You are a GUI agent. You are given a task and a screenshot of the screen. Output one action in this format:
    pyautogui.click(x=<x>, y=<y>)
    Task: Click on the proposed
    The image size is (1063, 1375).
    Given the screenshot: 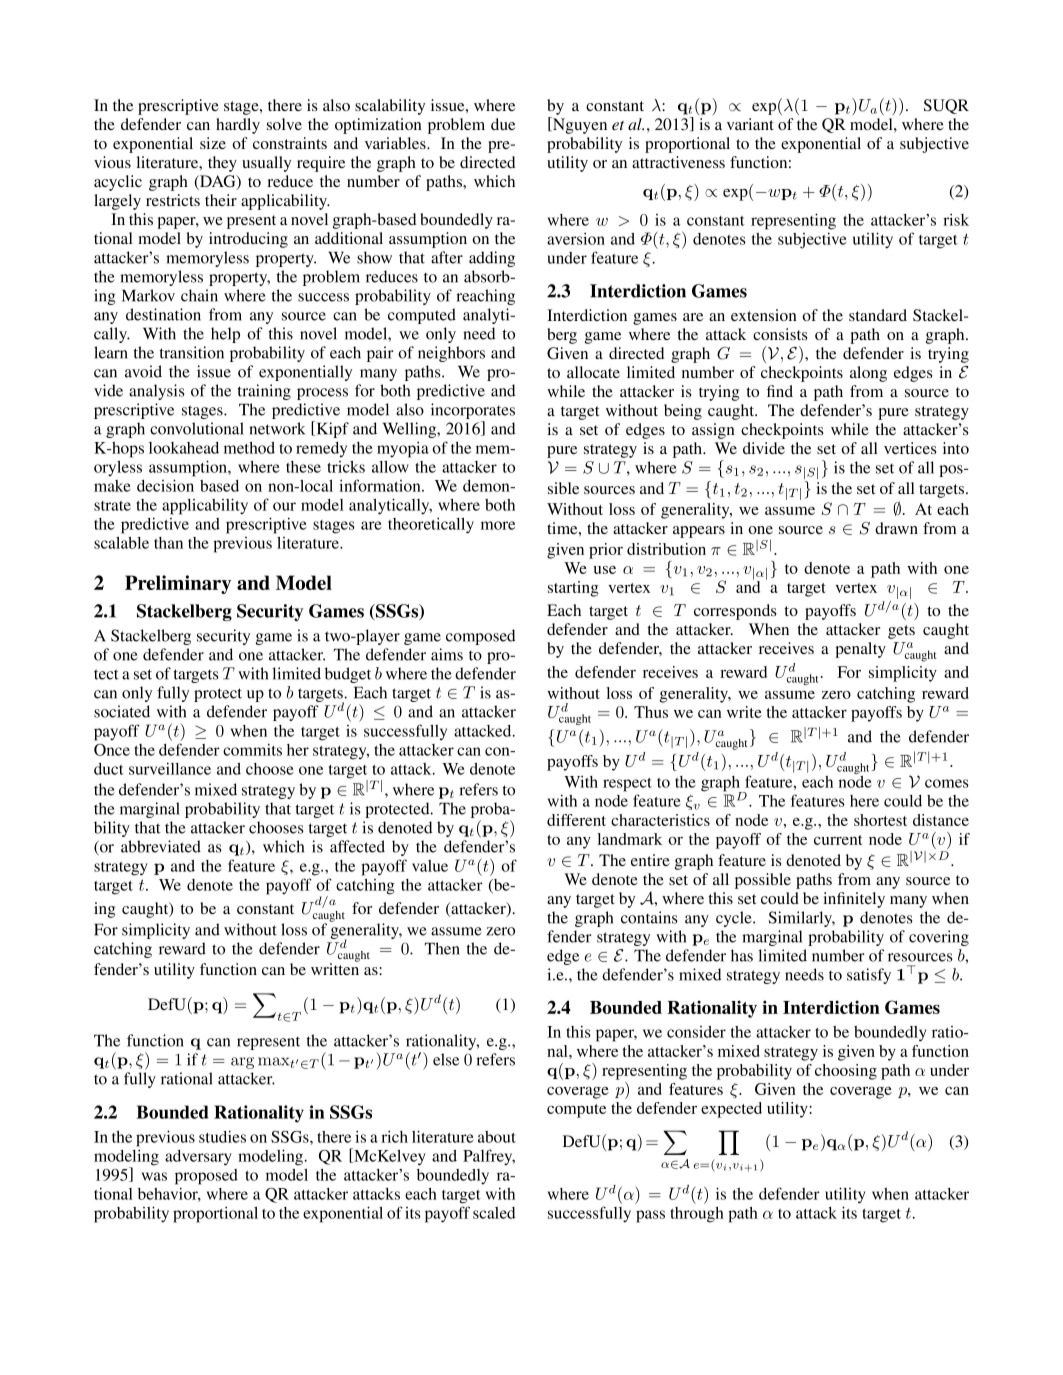 What is the action you would take?
    pyautogui.click(x=206, y=1177)
